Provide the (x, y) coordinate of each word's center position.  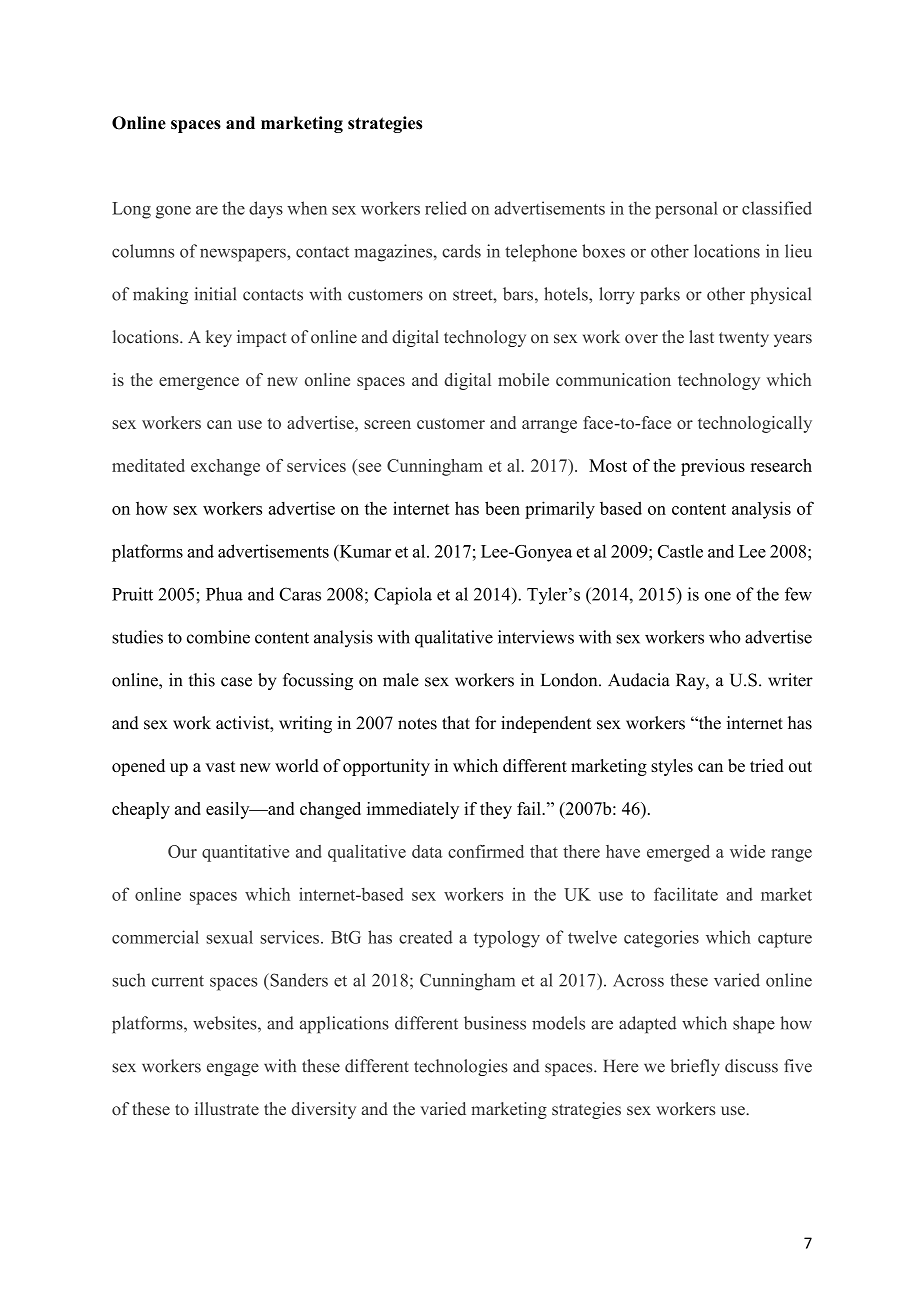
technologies (461, 1067)
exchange (225, 467)
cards (461, 251)
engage (233, 1069)
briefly (695, 1067)
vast (220, 766)
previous (713, 467)
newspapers (244, 255)
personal (686, 210)
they (496, 810)
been (502, 508)
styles (672, 767)
